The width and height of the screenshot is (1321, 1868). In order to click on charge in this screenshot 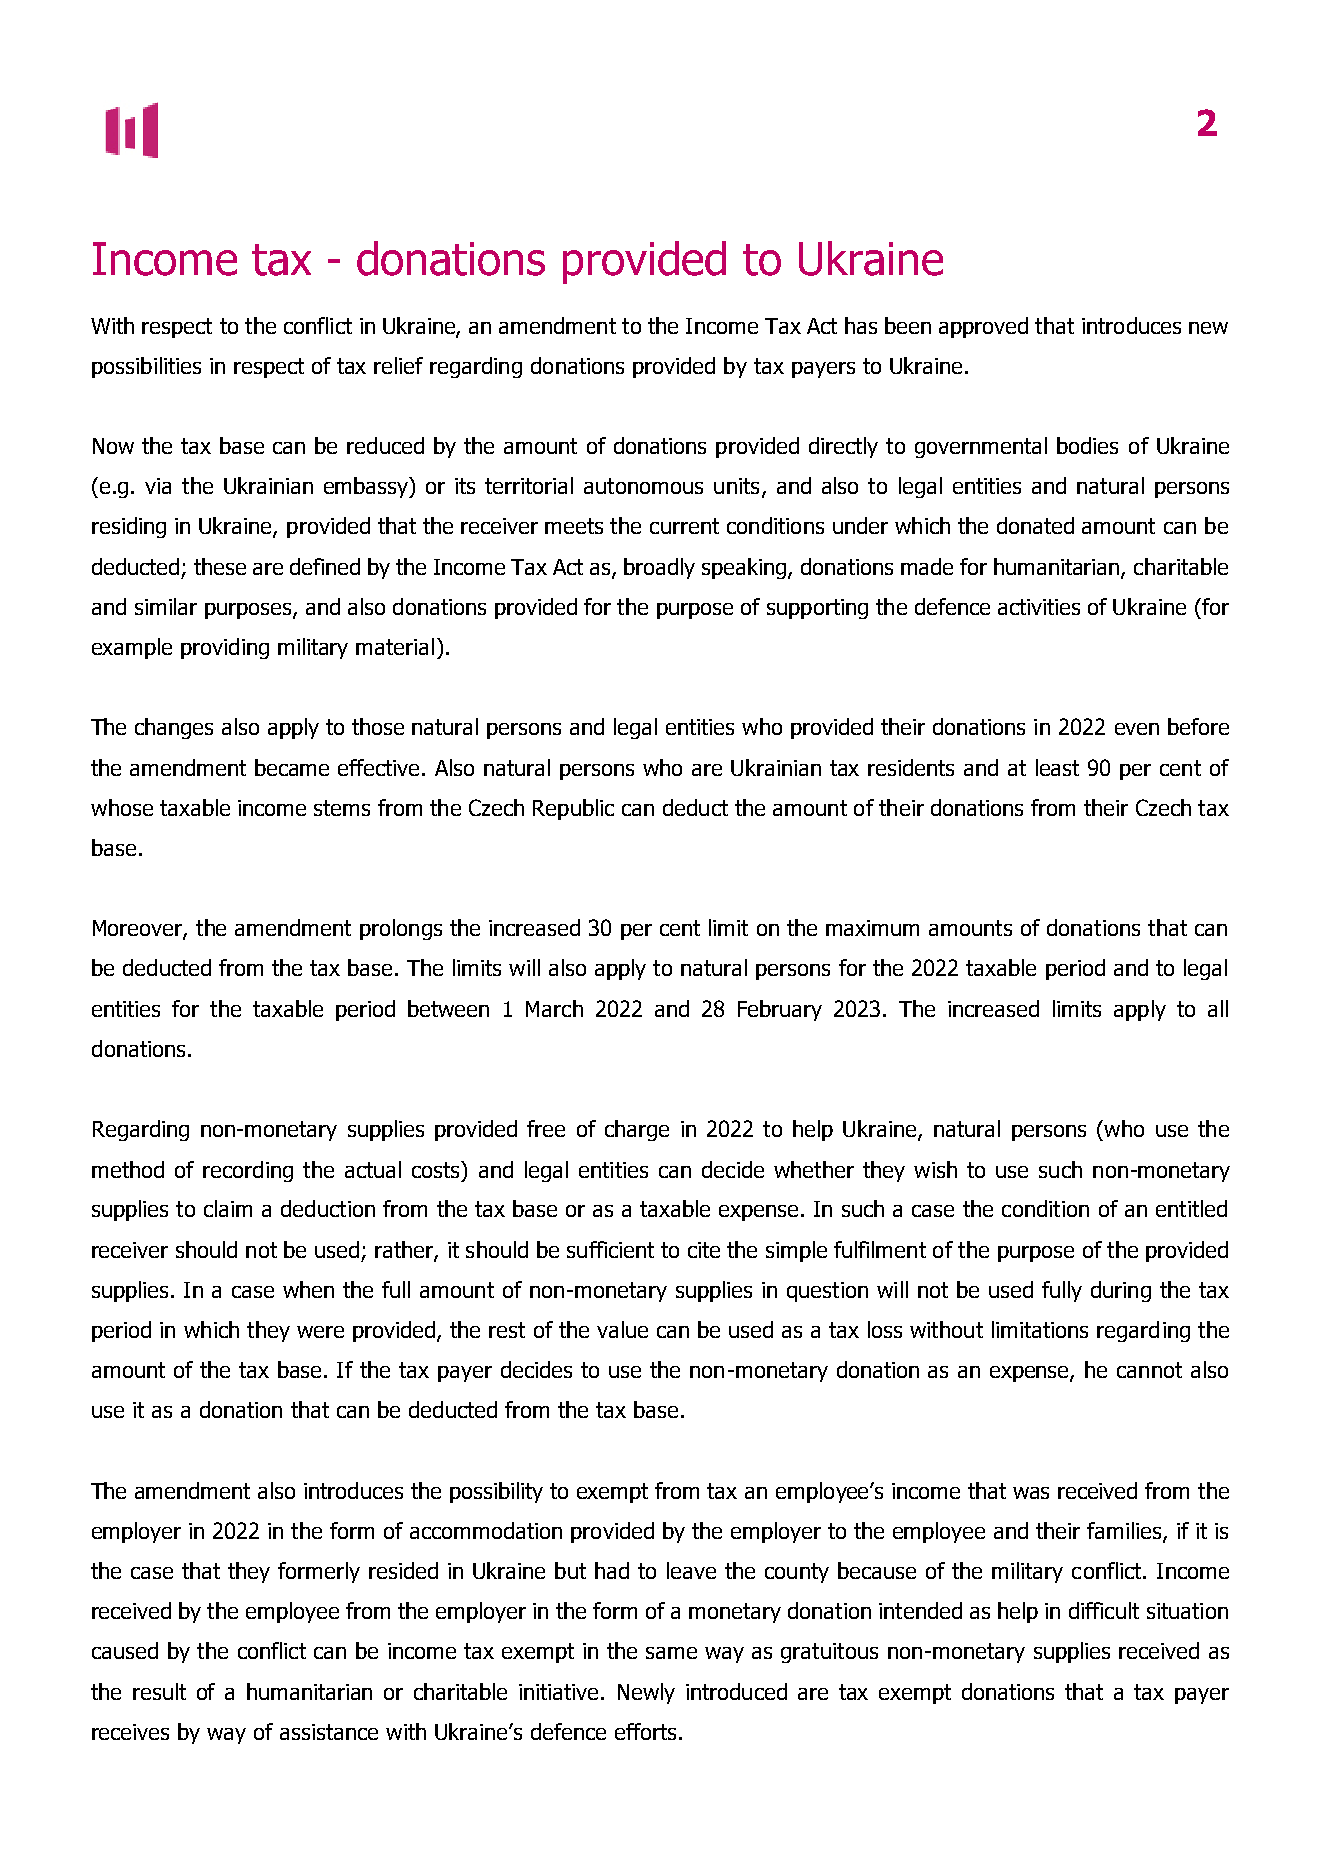, I will do `click(637, 1130)`.
